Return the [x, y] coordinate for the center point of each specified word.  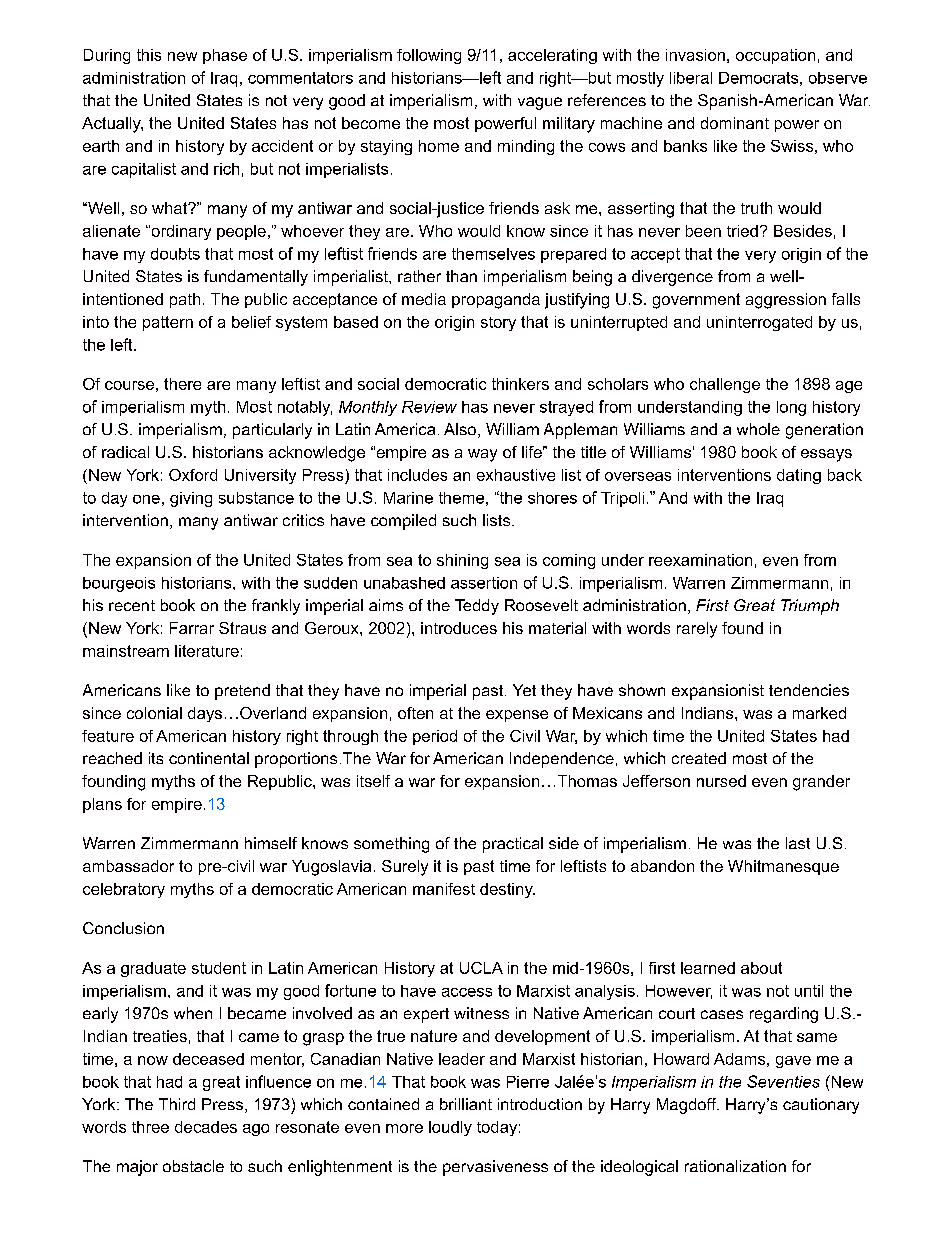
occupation [775, 56]
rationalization [735, 1166]
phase [225, 56]
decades [206, 1127]
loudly [450, 1128]
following [429, 56]
